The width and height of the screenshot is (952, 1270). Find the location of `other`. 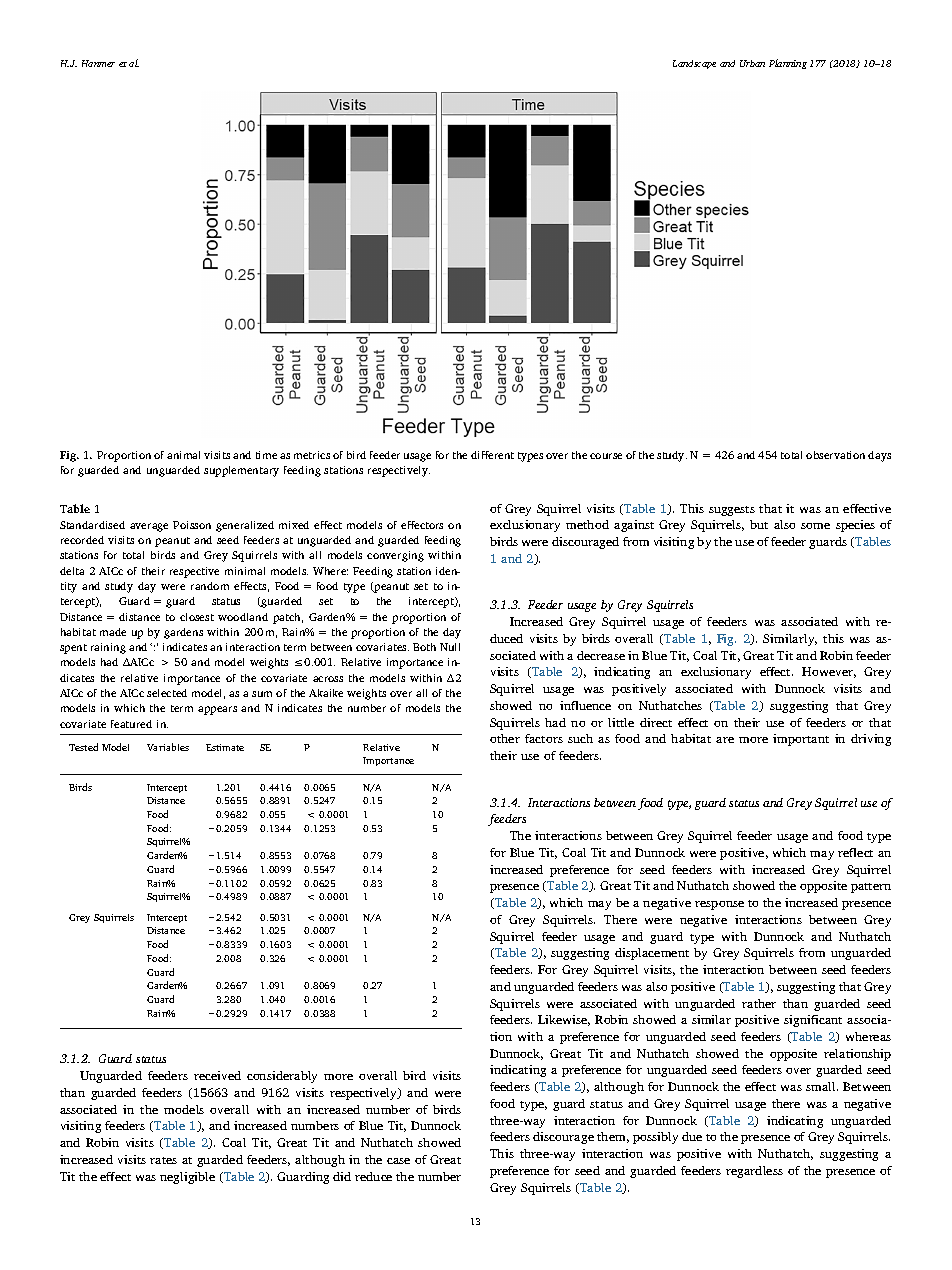

other is located at coordinates (505, 738).
